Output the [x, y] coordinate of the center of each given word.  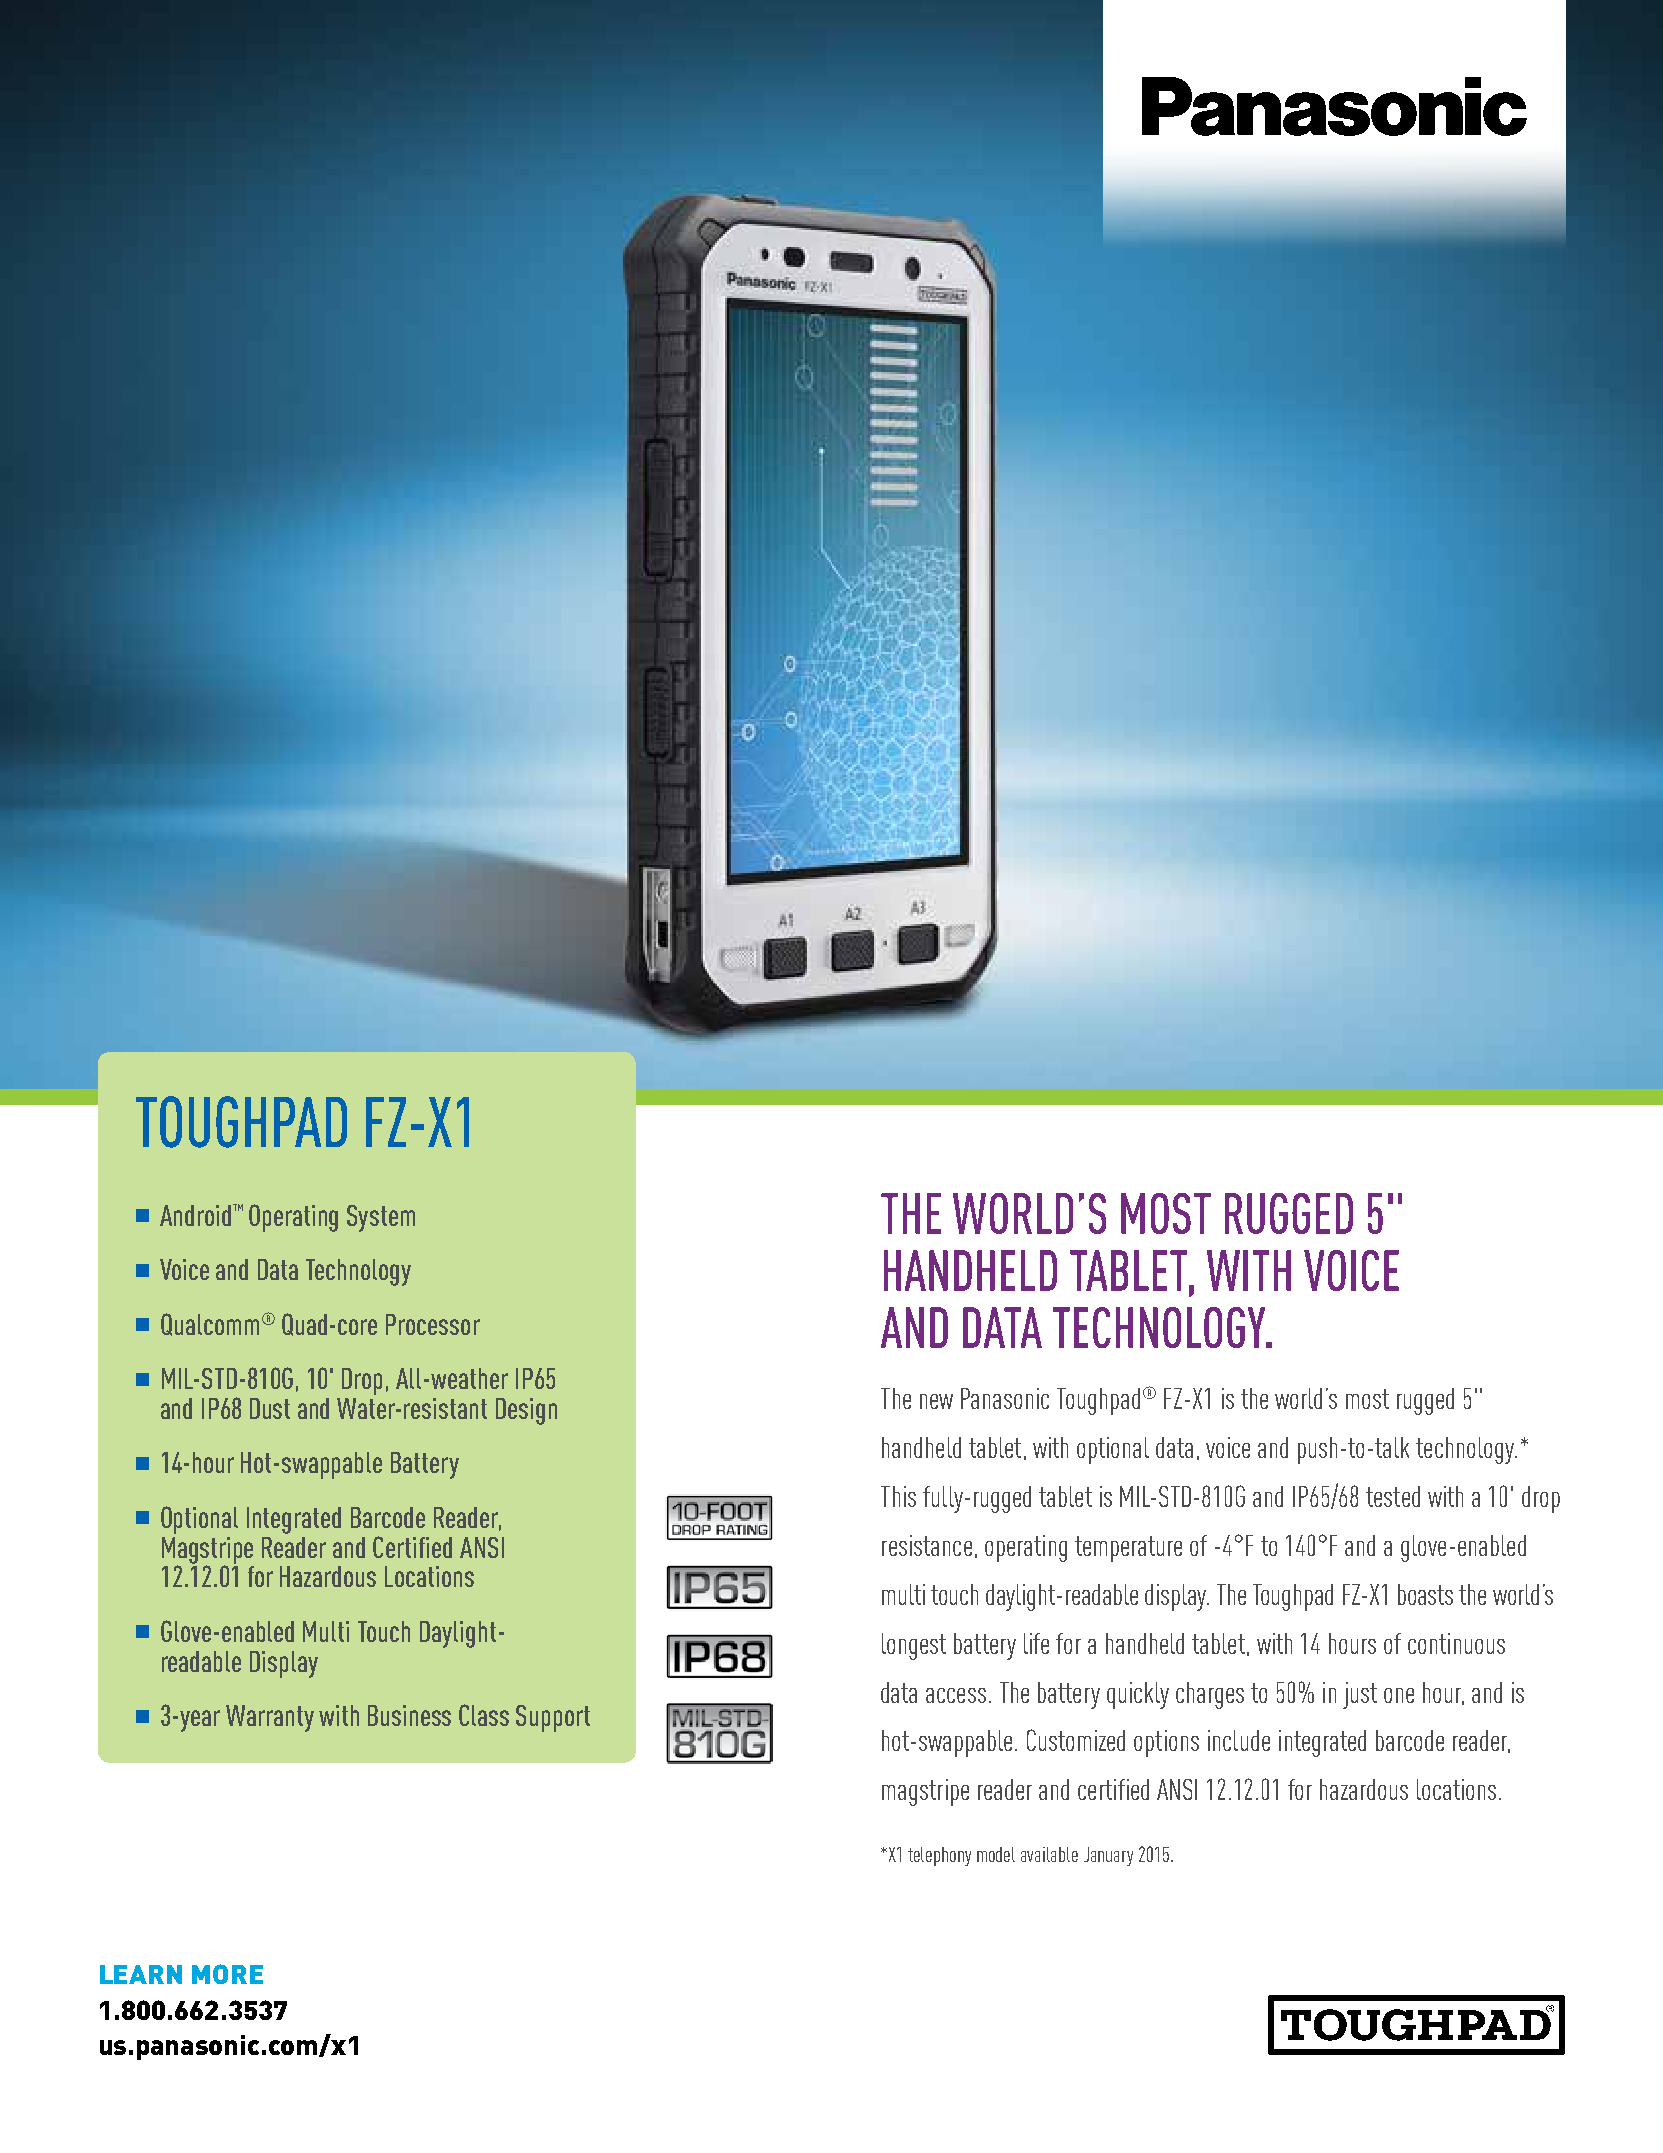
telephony [939, 1856]
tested [1393, 1496]
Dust [270, 1408]
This [898, 1496]
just [1360, 1695]
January [1108, 1856]
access [956, 1695]
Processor [433, 1324]
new [936, 1401]
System [381, 1218]
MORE [227, 1974]
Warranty [270, 1718]
